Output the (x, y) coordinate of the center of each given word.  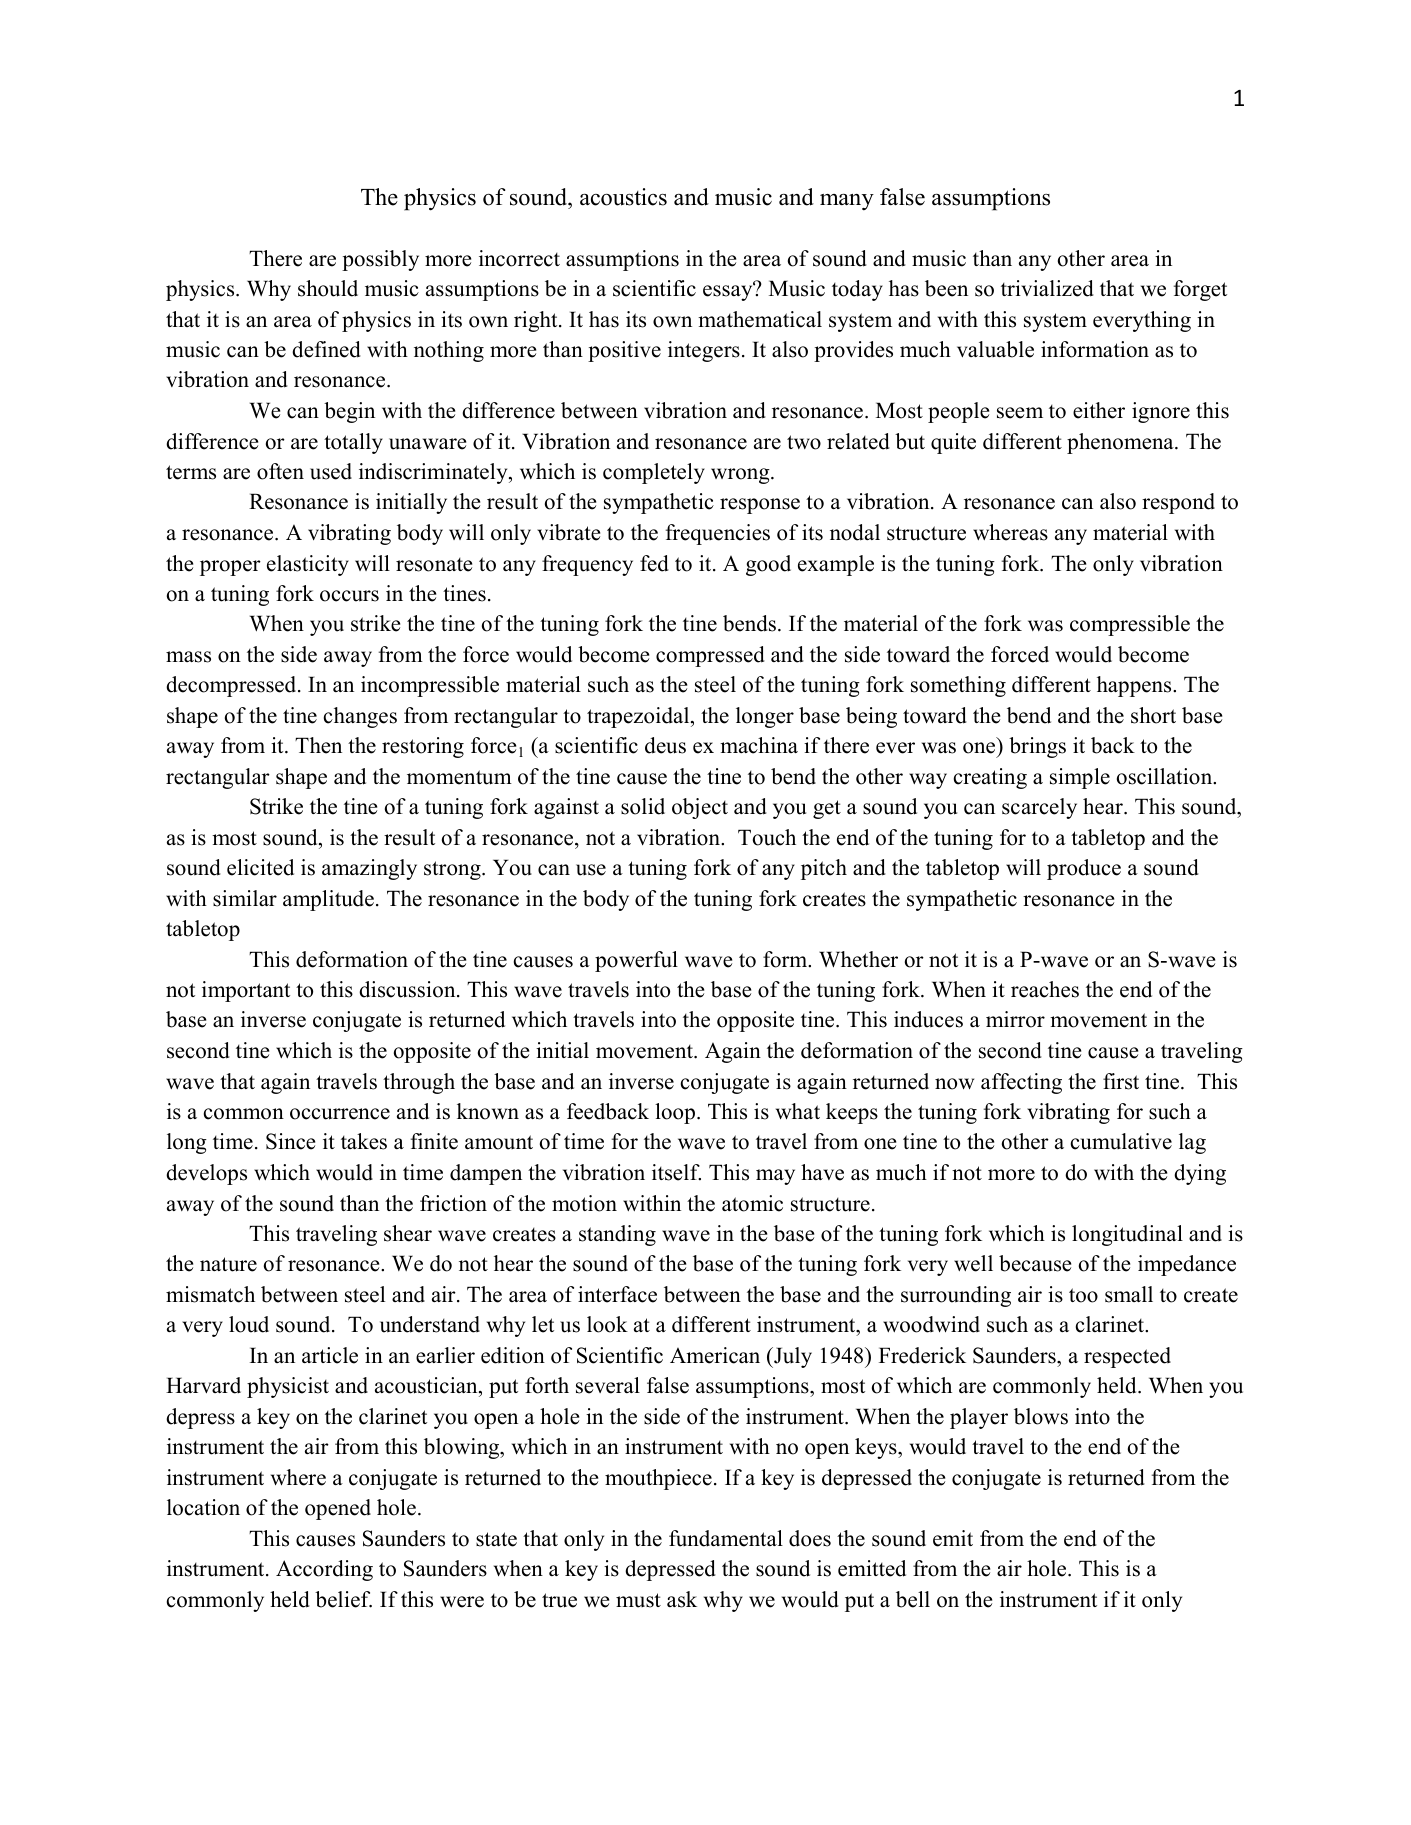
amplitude (328, 900)
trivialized (1047, 288)
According (324, 1570)
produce (1084, 869)
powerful (636, 961)
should (328, 288)
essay (729, 292)
